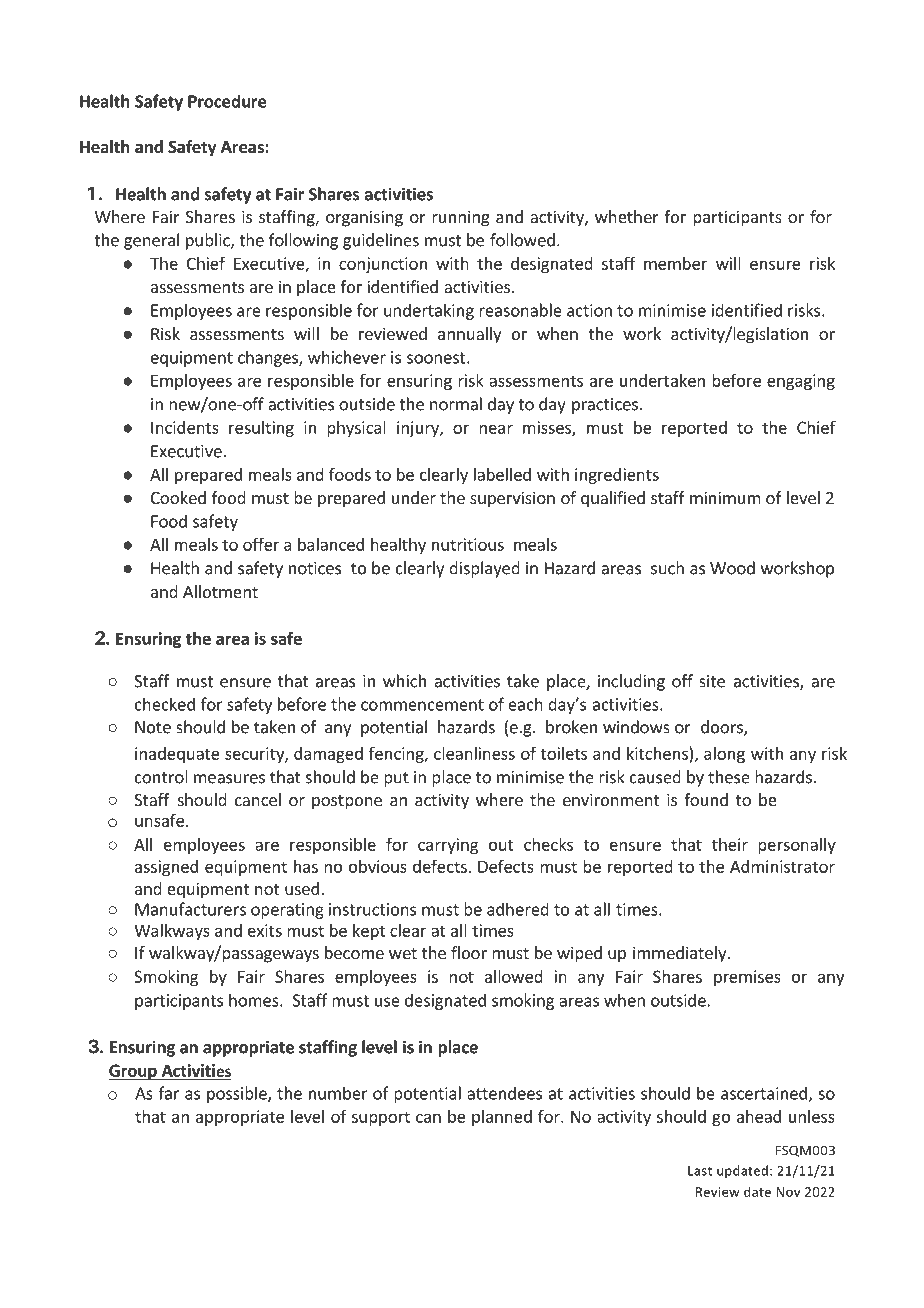  I want to click on site, so click(712, 681).
